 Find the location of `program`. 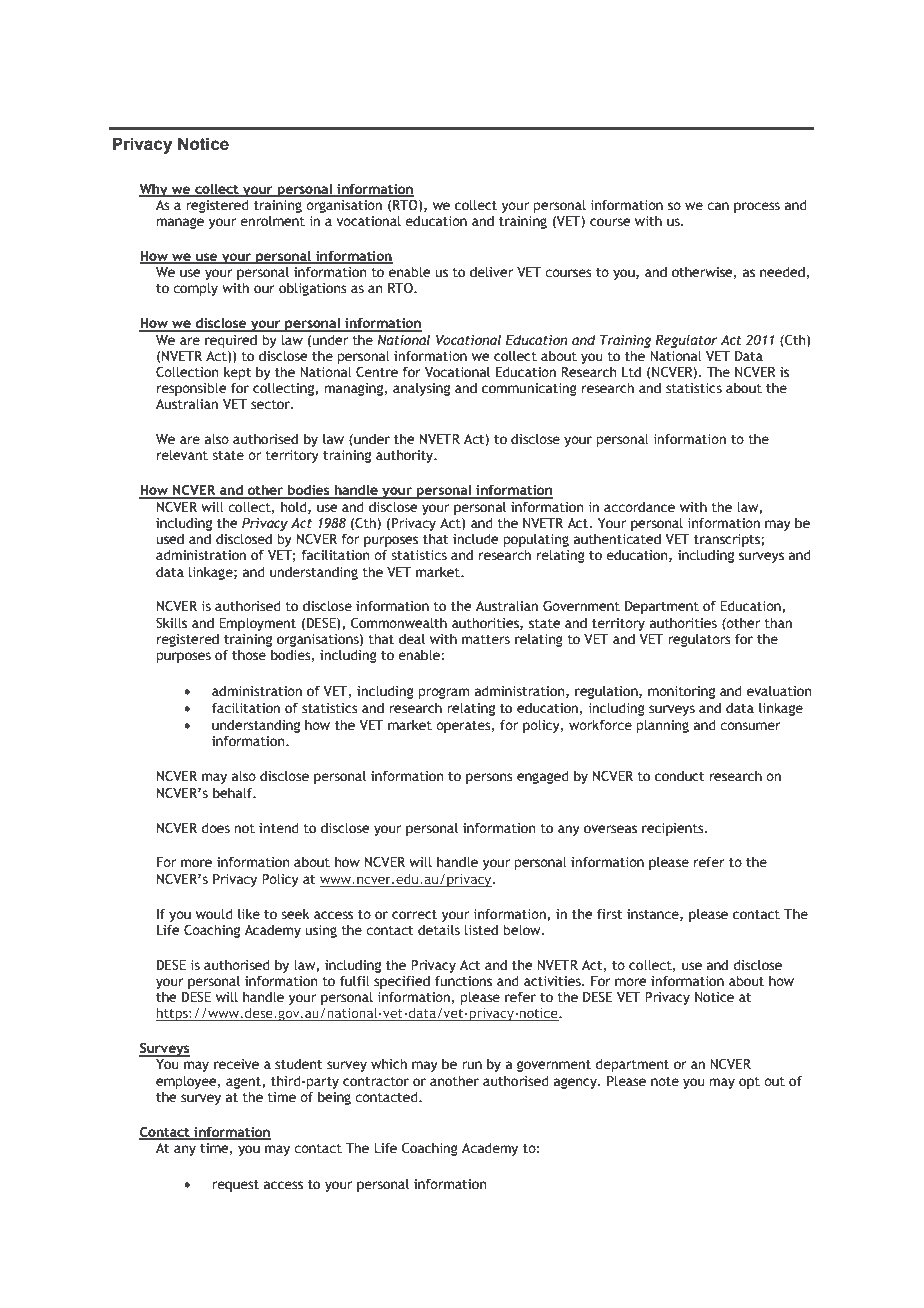

program is located at coordinates (443, 693).
